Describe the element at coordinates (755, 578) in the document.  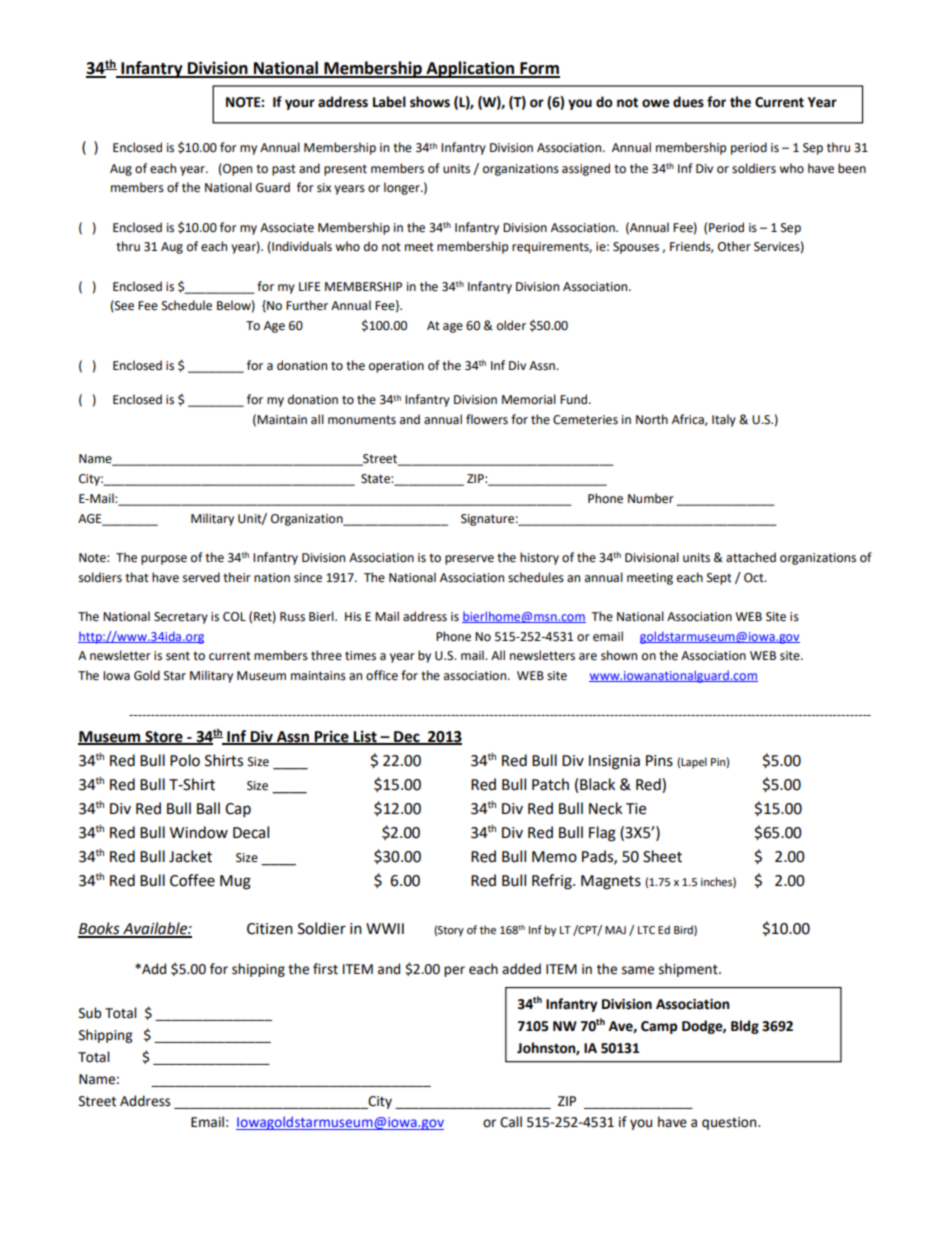
I see `Oct` at that location.
